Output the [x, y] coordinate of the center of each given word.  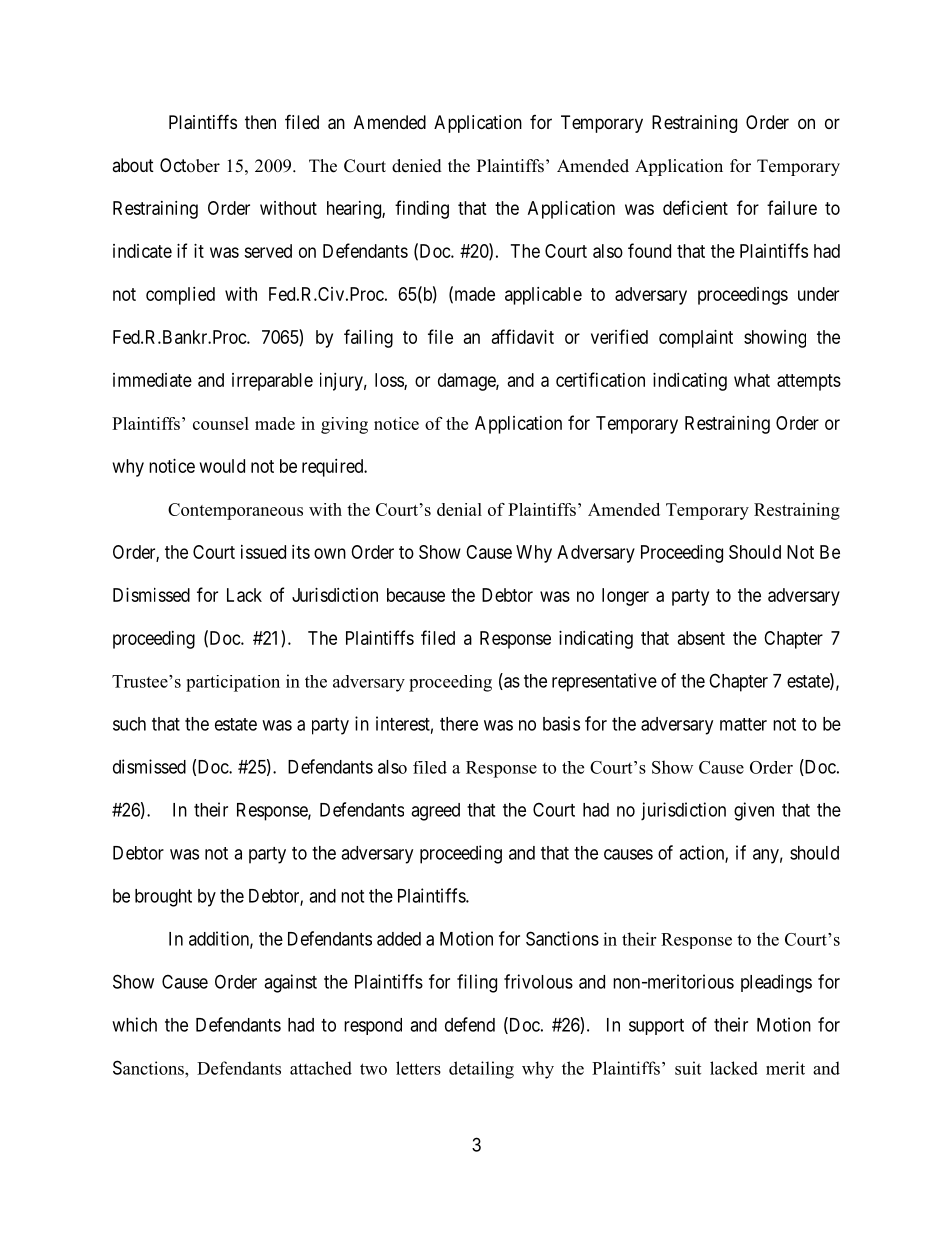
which [134, 1024]
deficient [695, 207]
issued [263, 552]
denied [417, 166]
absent [701, 638]
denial [459, 509]
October [190, 165]
